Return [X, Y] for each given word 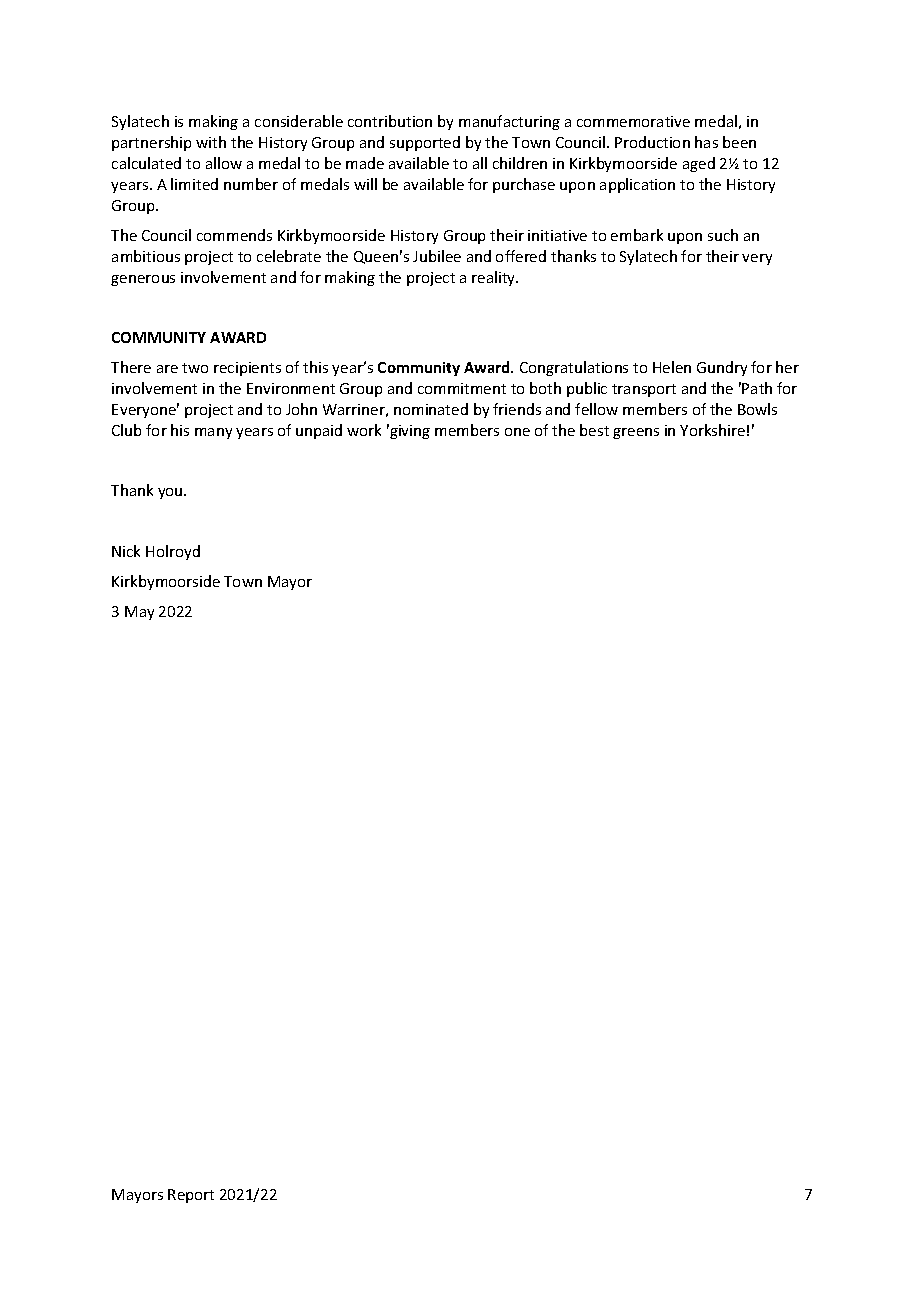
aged [699, 164]
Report [191, 1196]
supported [425, 143]
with [211, 142]
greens [636, 433]
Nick [126, 551]
